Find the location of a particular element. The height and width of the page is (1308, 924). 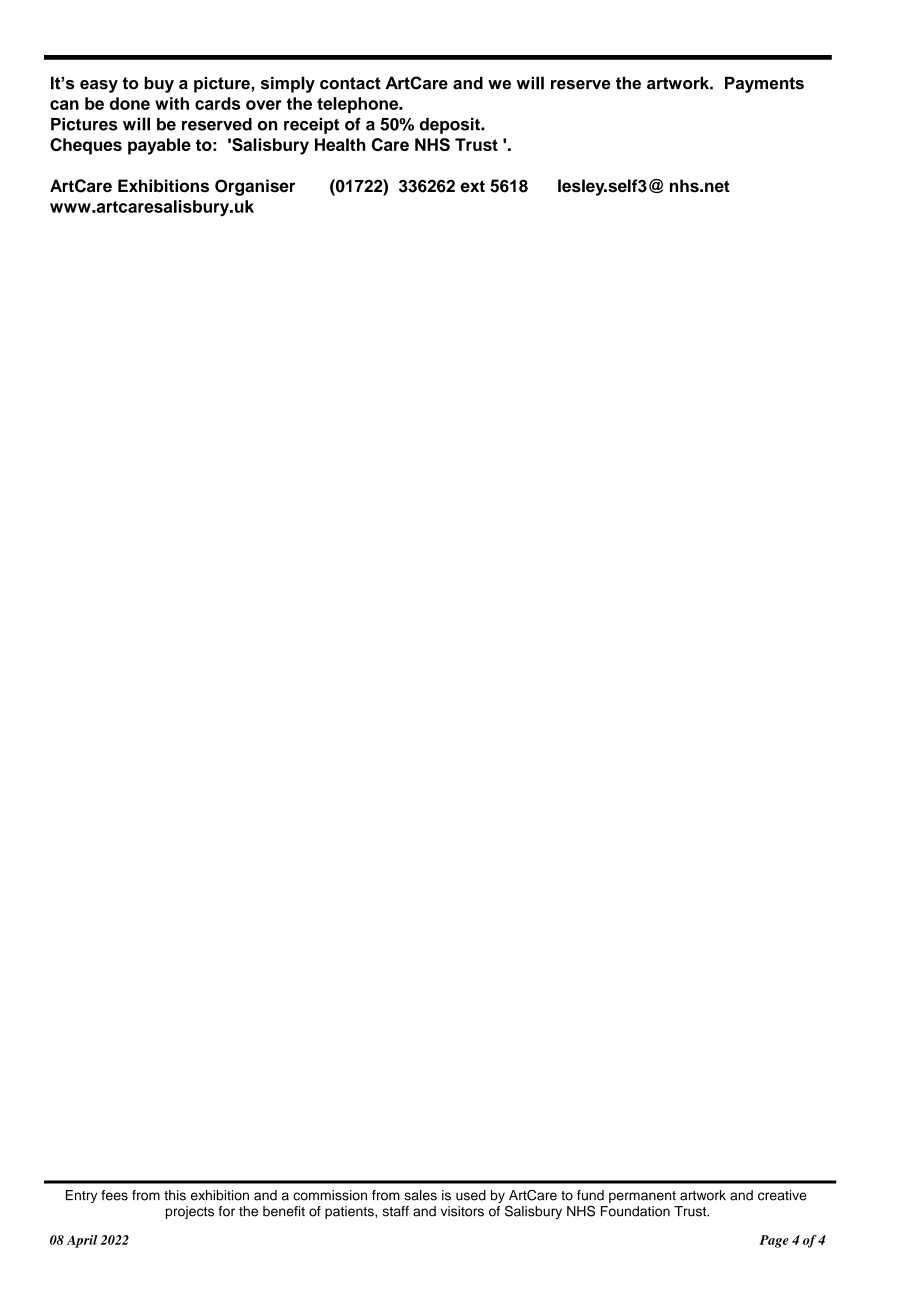

ext is located at coordinates (472, 186).
